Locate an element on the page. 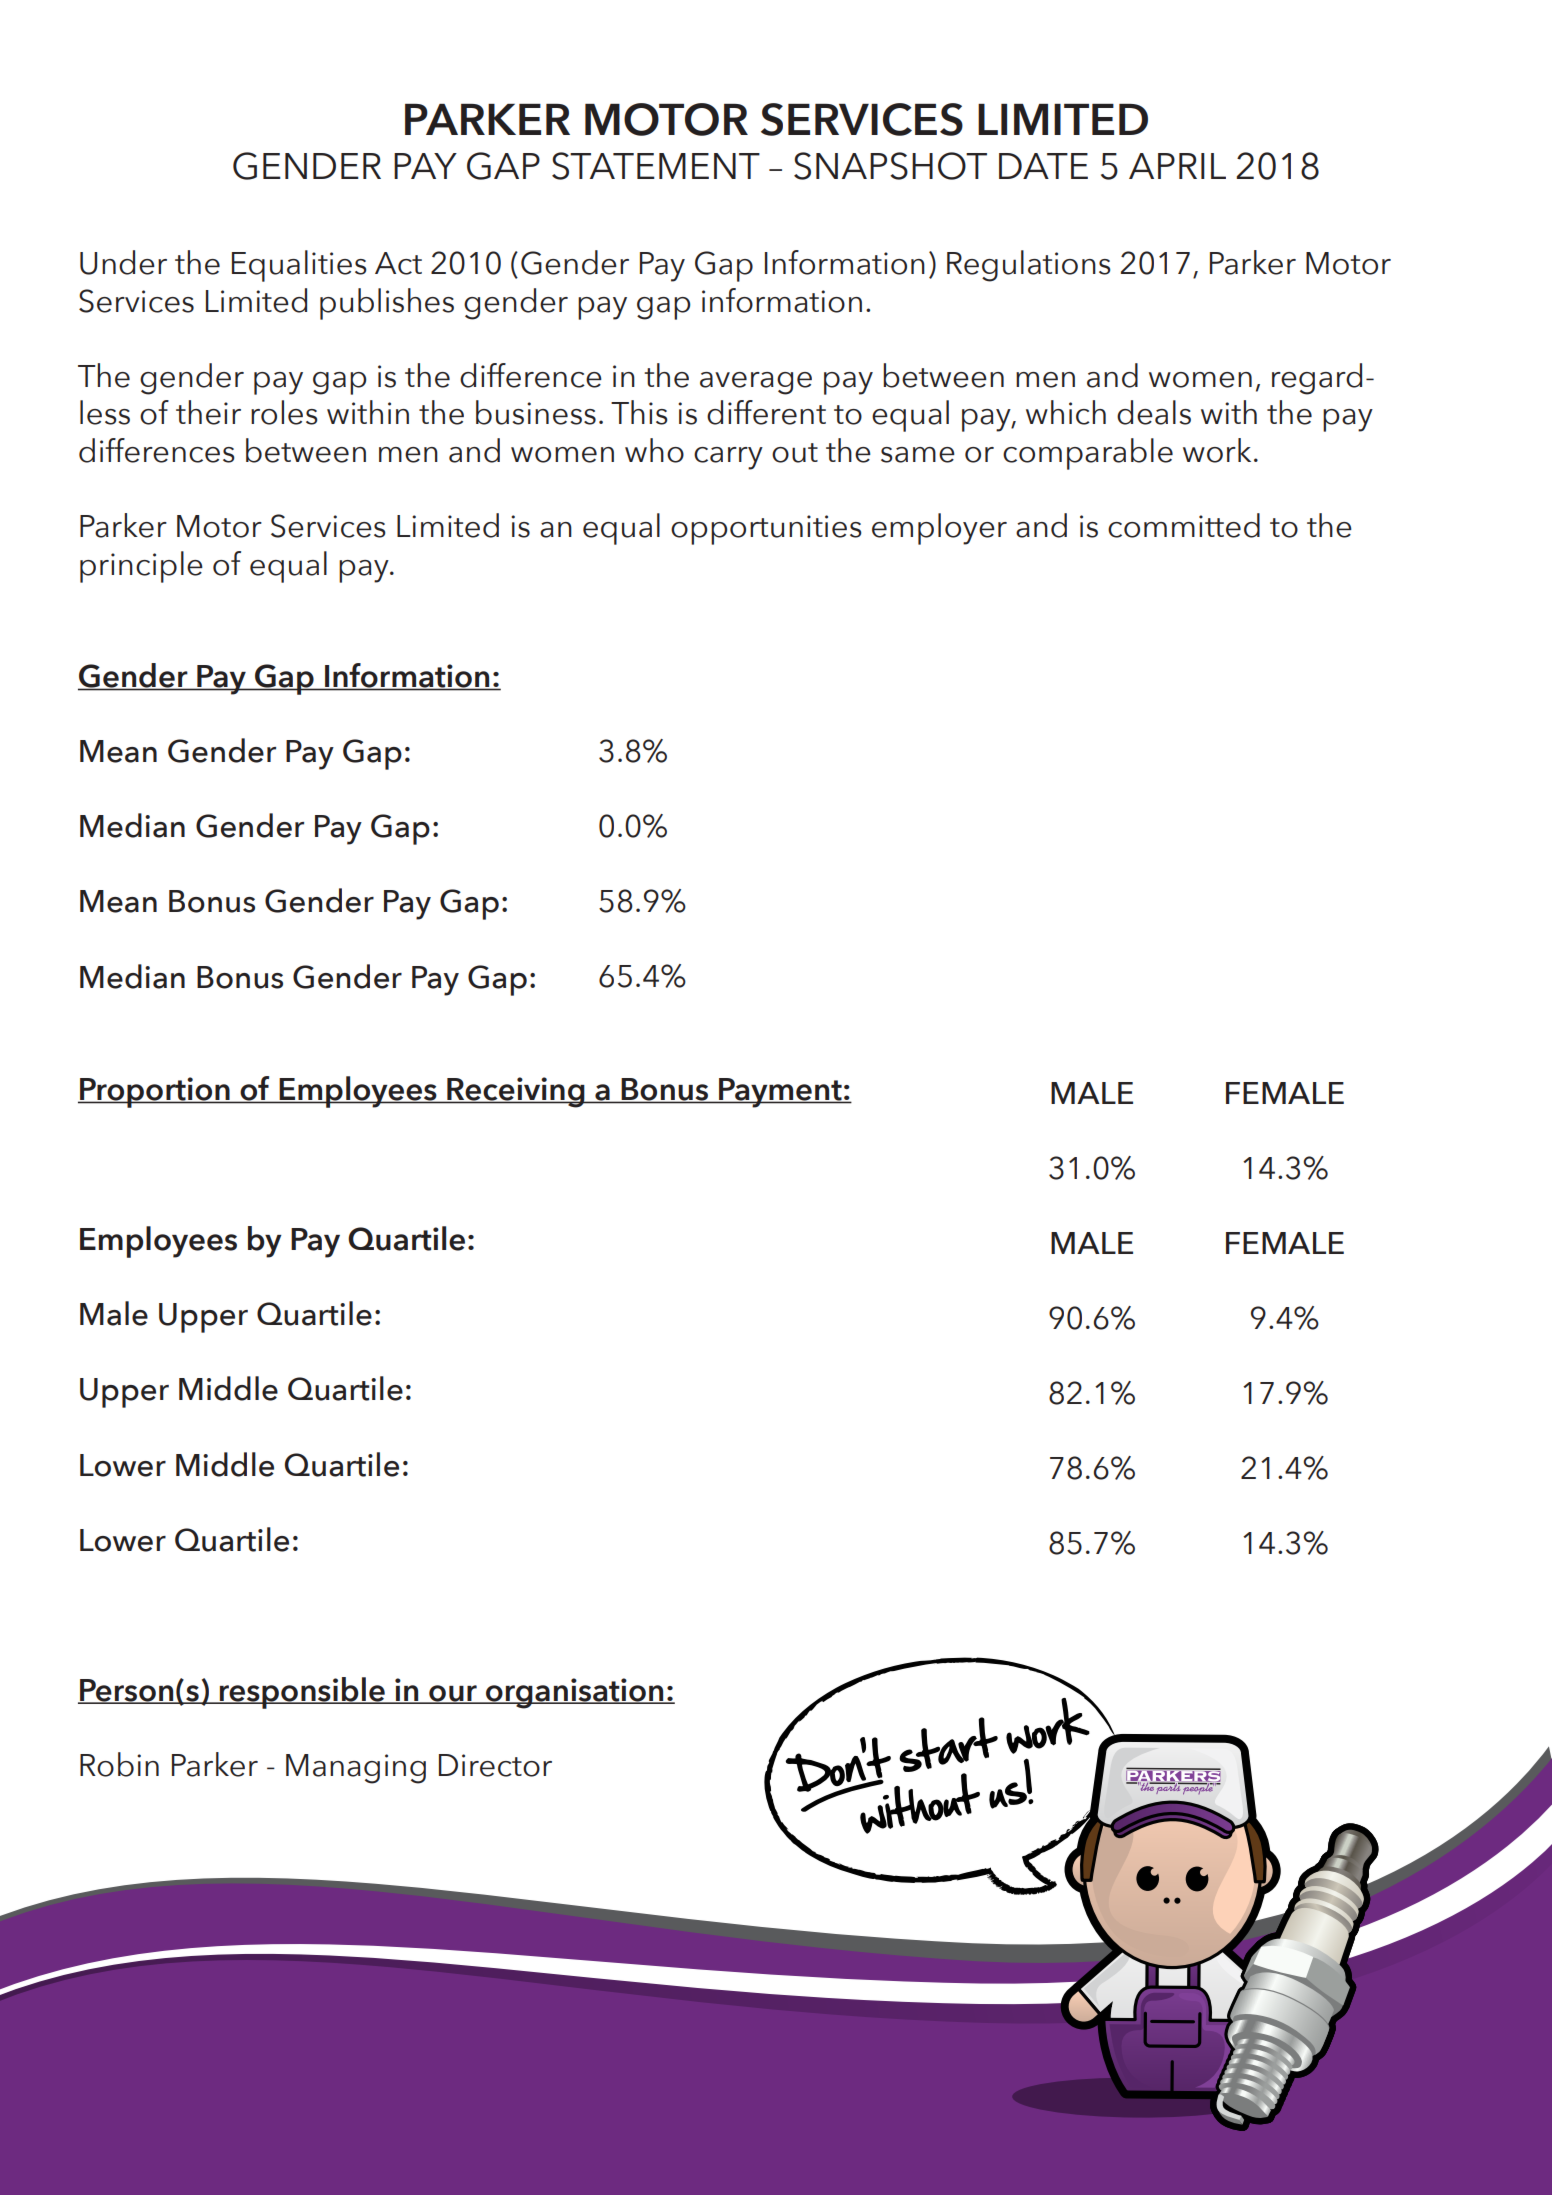  responsible is located at coordinates (302, 1693).
